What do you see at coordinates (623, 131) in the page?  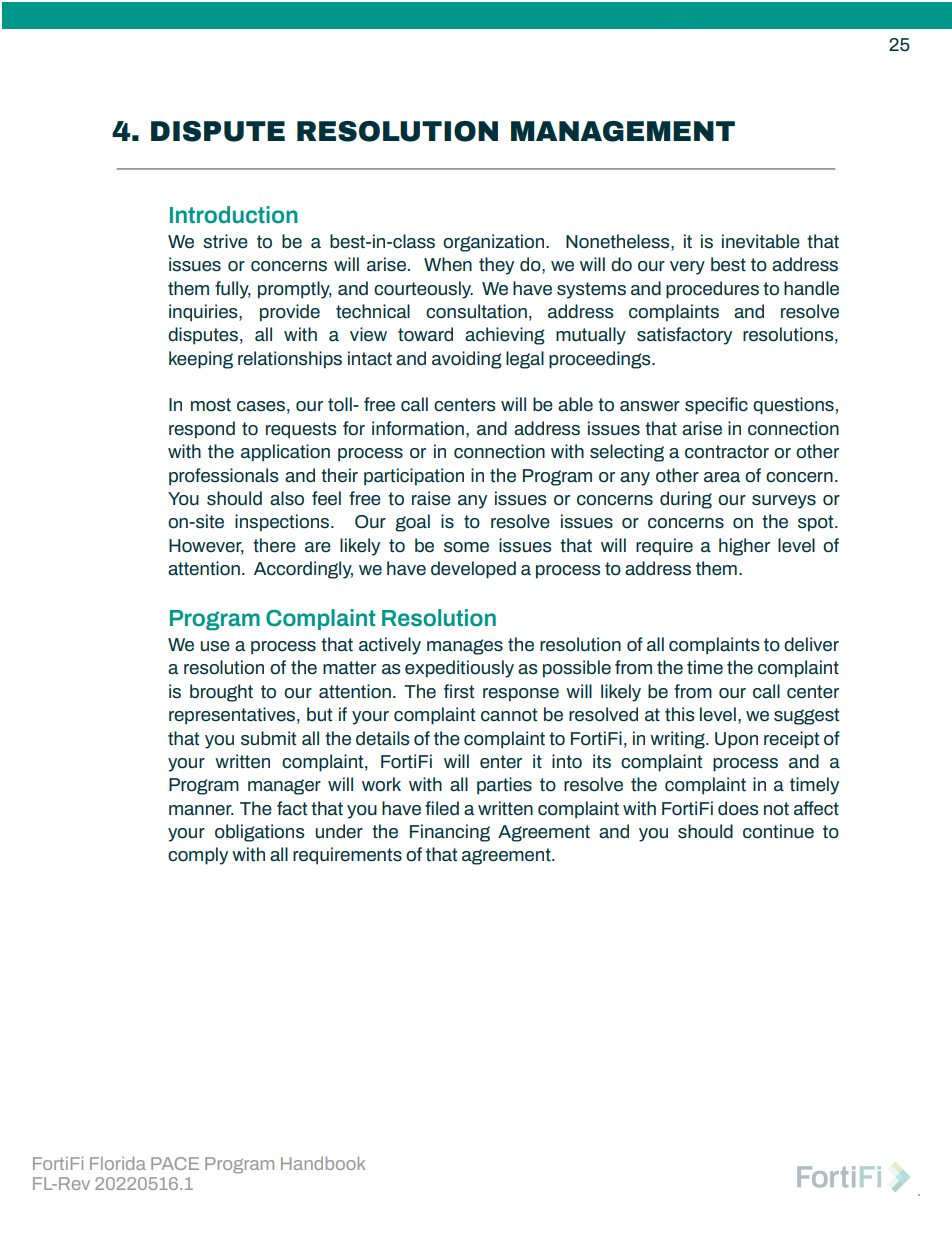 I see `MANAGEMENT` at bounding box center [623, 131].
